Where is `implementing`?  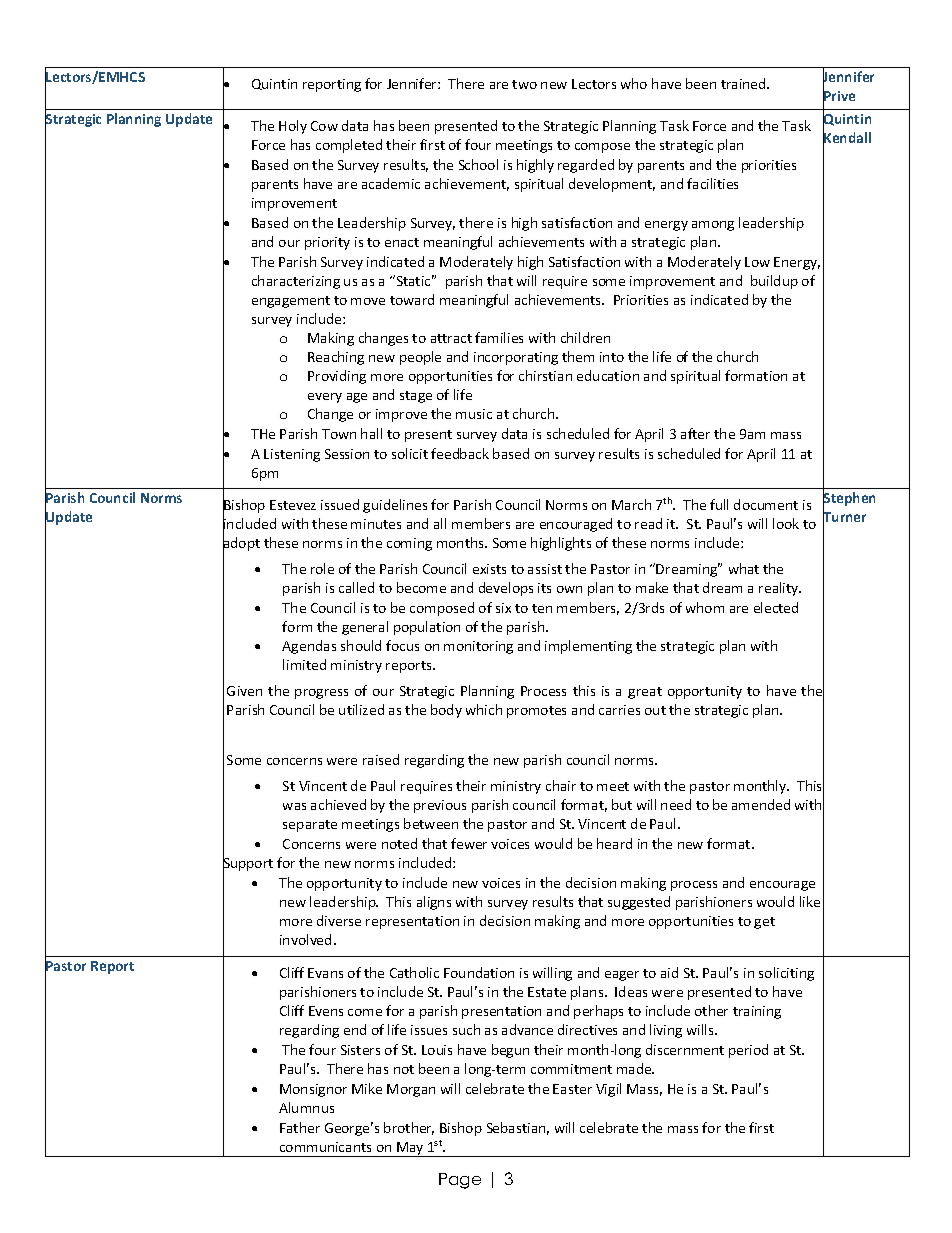
implementing is located at coordinates (588, 647).
